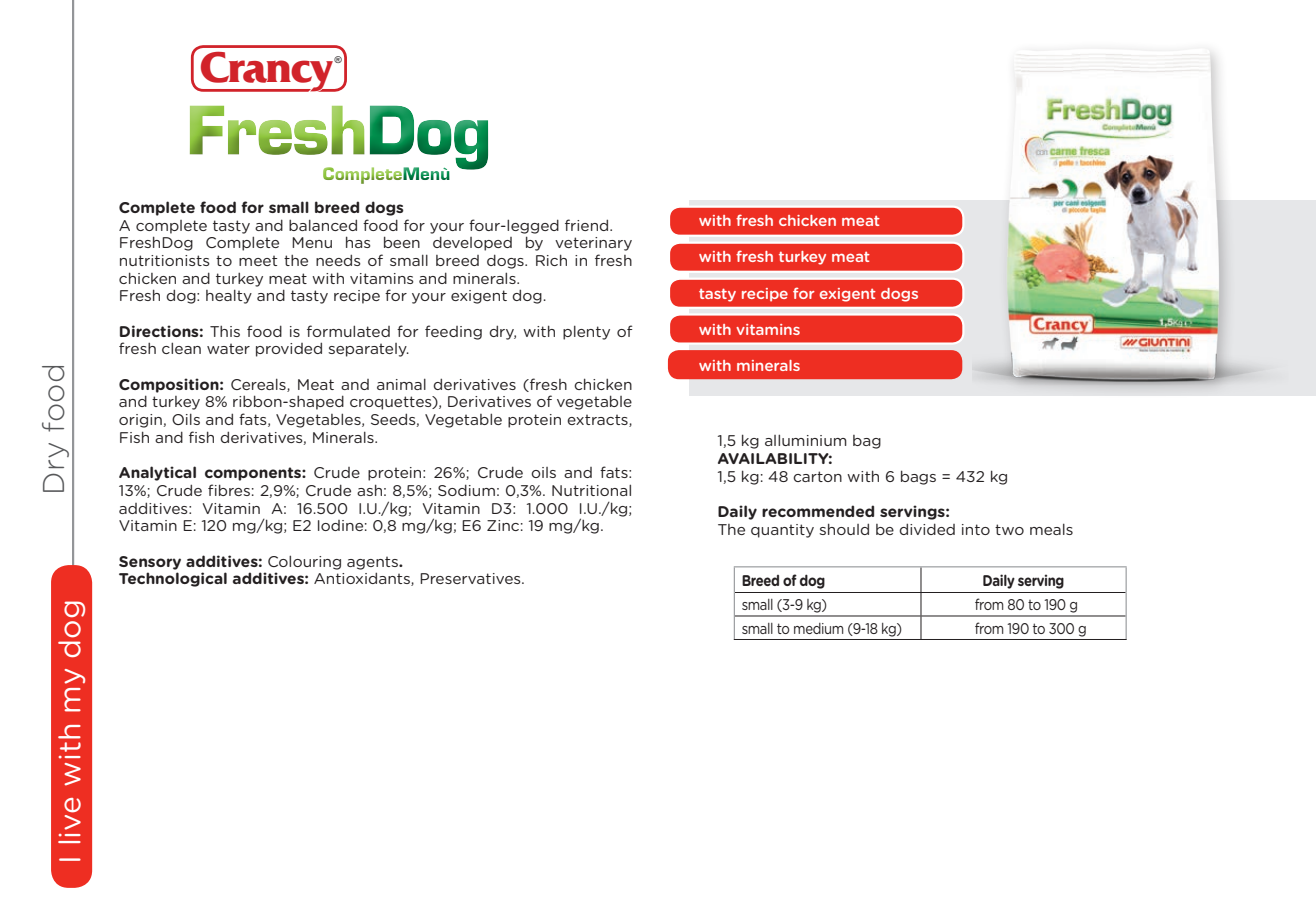  Describe the element at coordinates (588, 225) in the document. I see `friend` at that location.
